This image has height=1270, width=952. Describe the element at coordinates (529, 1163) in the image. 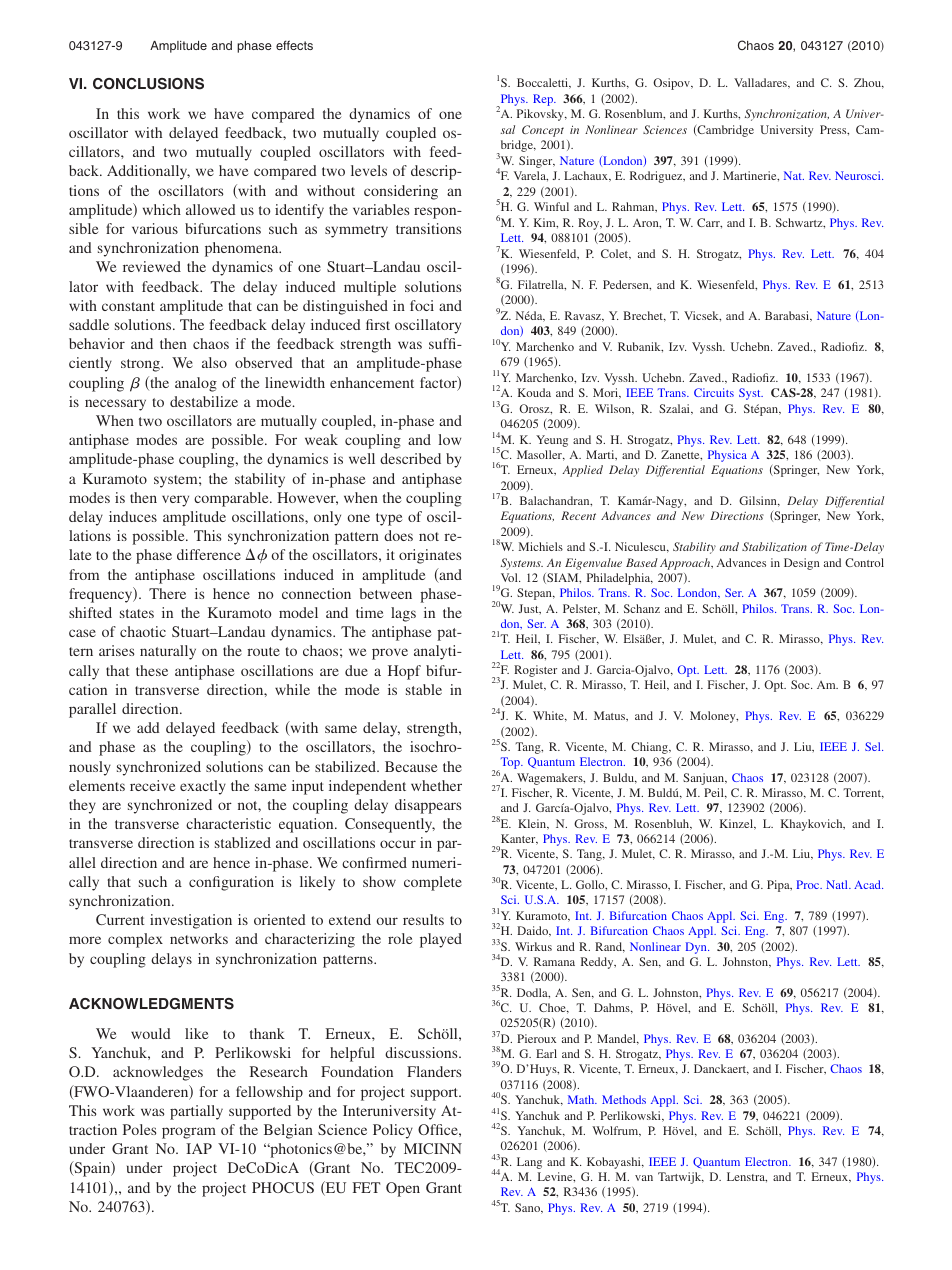

I see `Lang` at that location.
